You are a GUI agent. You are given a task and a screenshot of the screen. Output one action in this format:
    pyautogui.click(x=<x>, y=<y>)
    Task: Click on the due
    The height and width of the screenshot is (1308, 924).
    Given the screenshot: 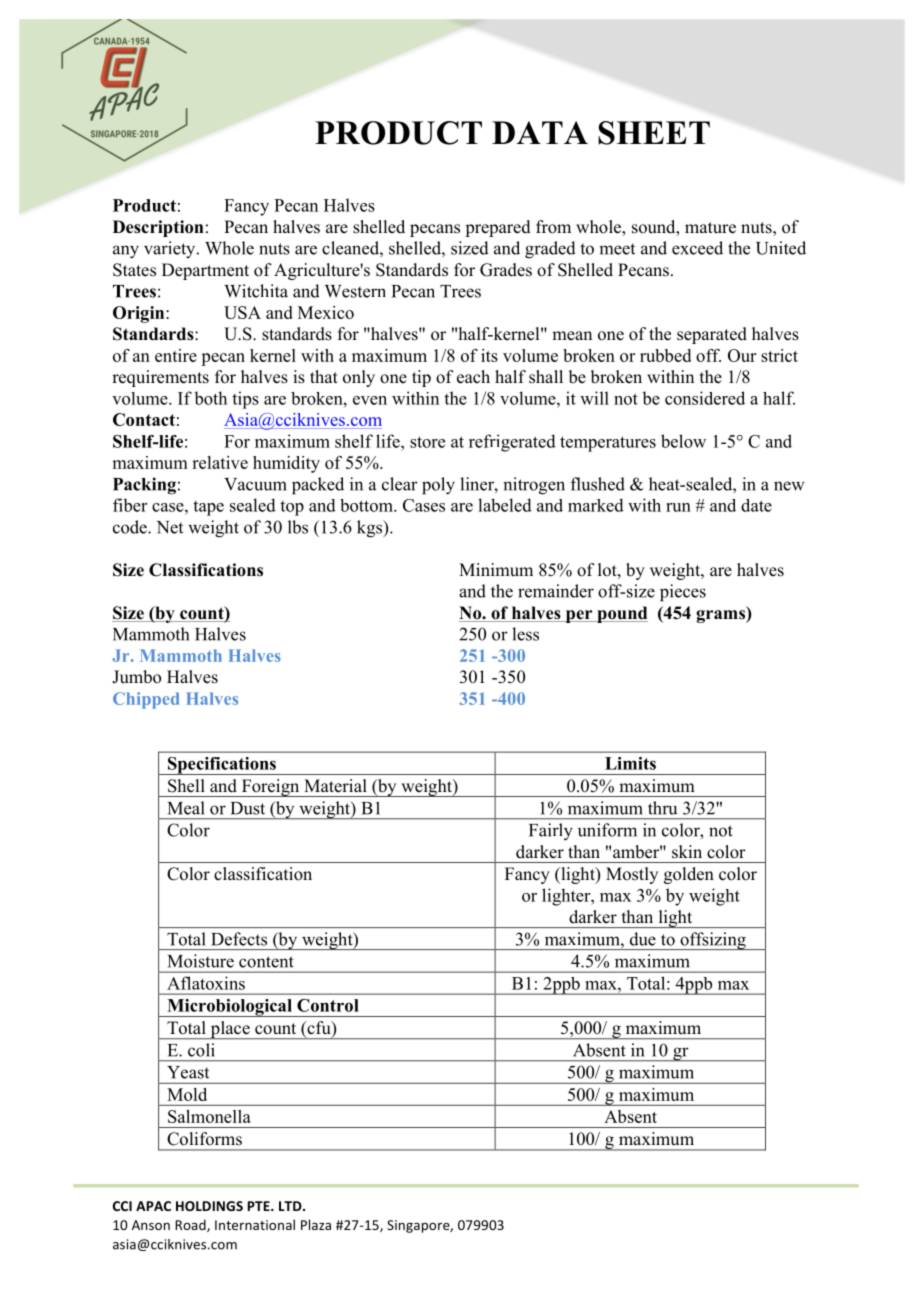 What is the action you would take?
    pyautogui.click(x=643, y=939)
